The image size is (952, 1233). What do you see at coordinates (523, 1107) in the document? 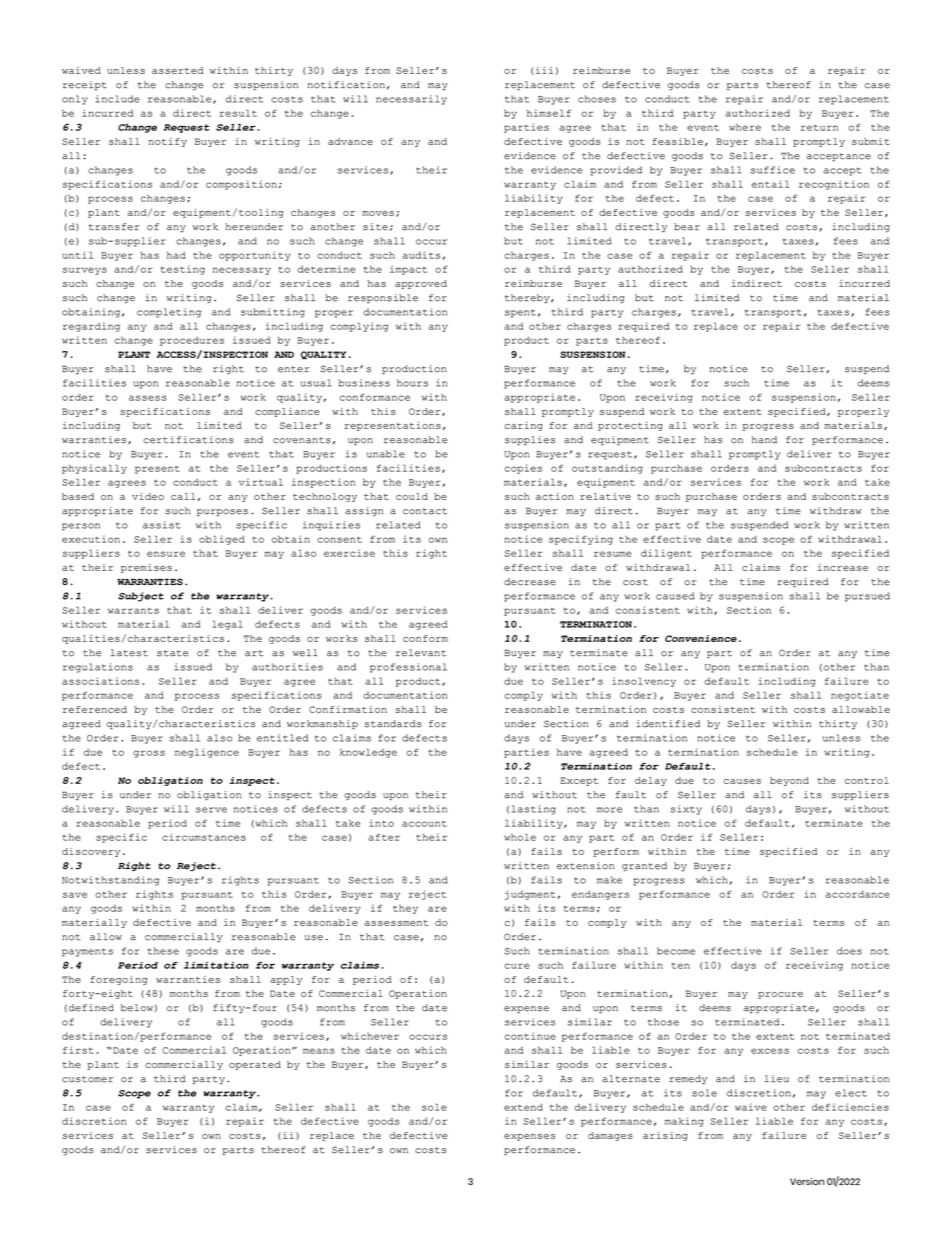
I see `extend` at bounding box center [523, 1107].
